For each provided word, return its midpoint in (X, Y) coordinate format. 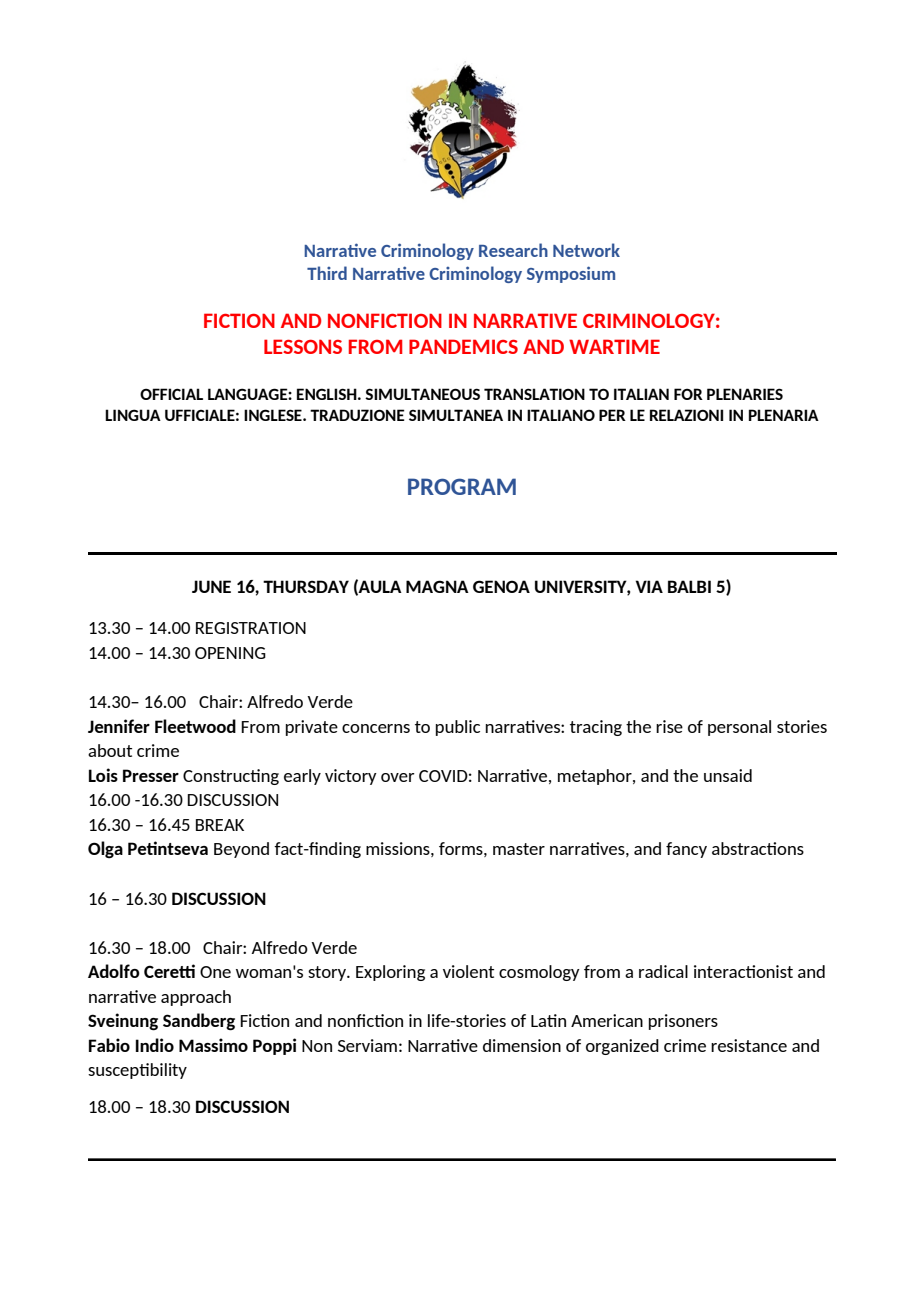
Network (586, 250)
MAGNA (437, 586)
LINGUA (133, 415)
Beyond (241, 850)
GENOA (501, 586)
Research (513, 250)
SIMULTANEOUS (422, 394)
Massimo (213, 1045)
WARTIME (614, 346)
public (458, 728)
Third (327, 273)
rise (669, 726)
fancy (686, 850)
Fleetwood (195, 726)
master (519, 849)
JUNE (211, 586)
